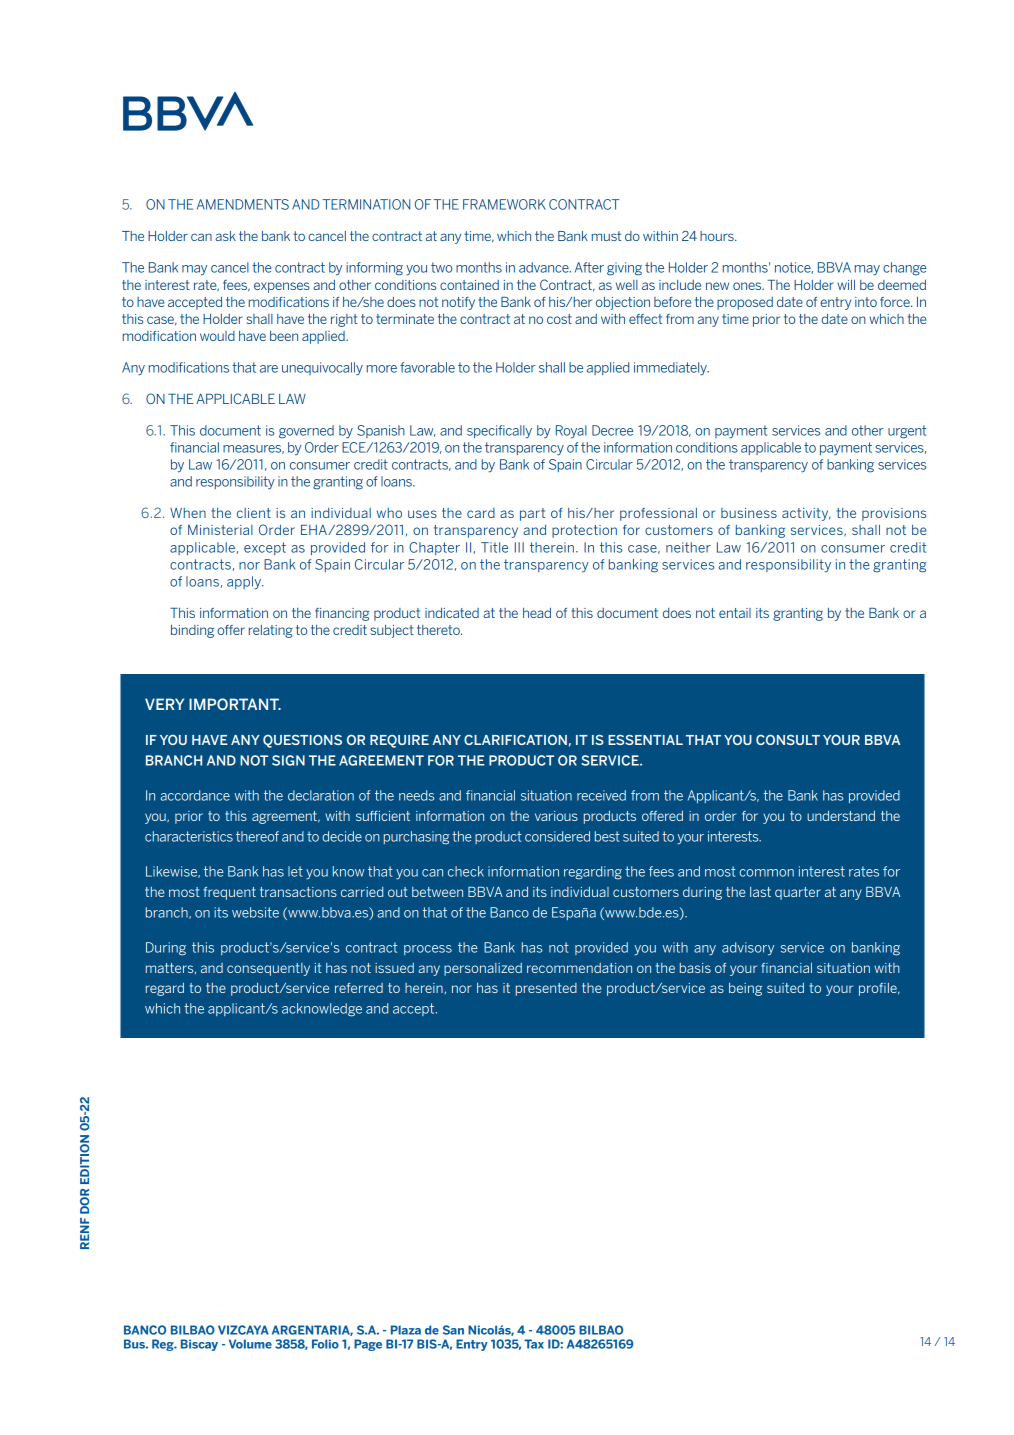  What do you see at coordinates (798, 893) in the image?
I see `quarter` at bounding box center [798, 893].
